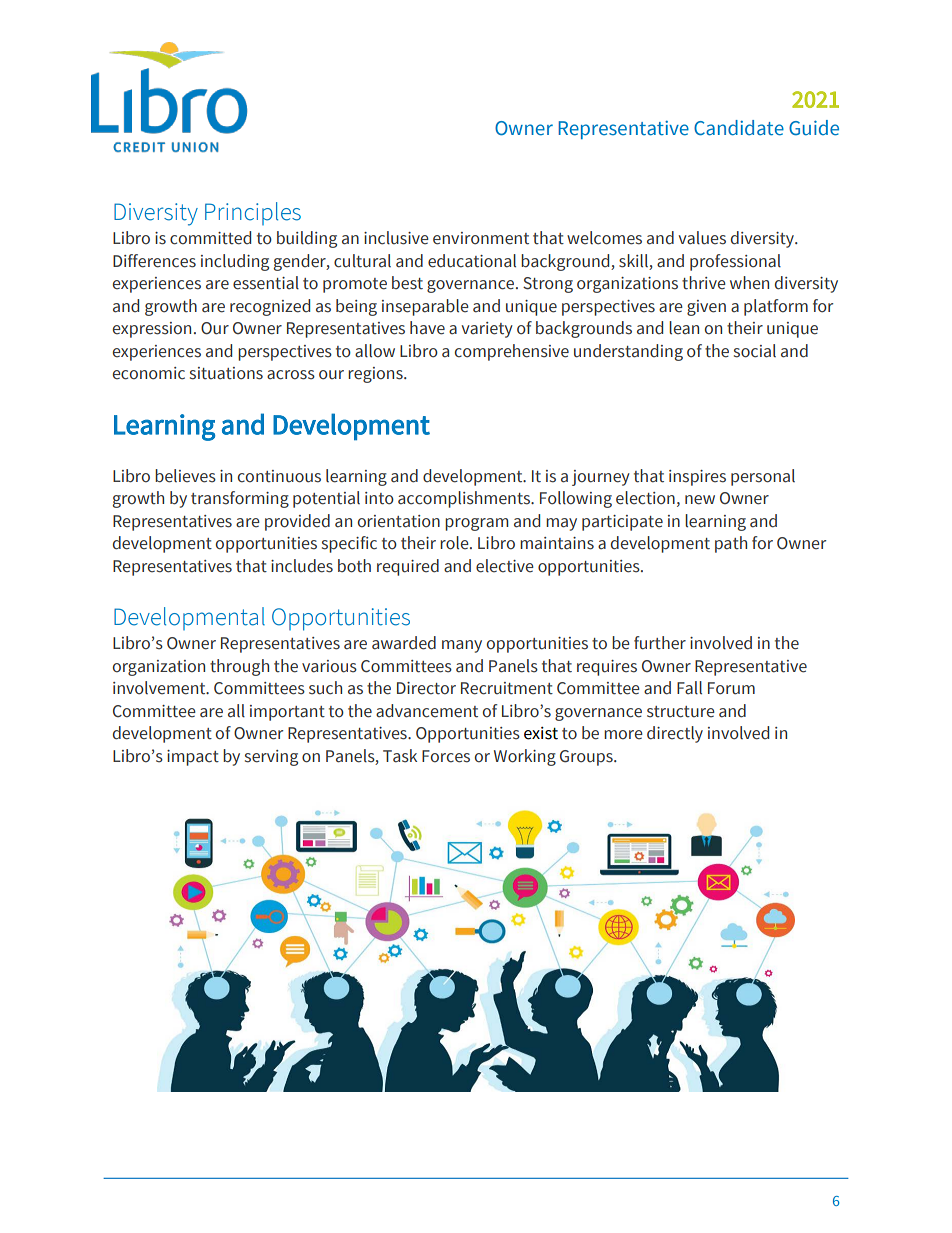 This image has height=1233, width=952. I want to click on path, so click(731, 544).
